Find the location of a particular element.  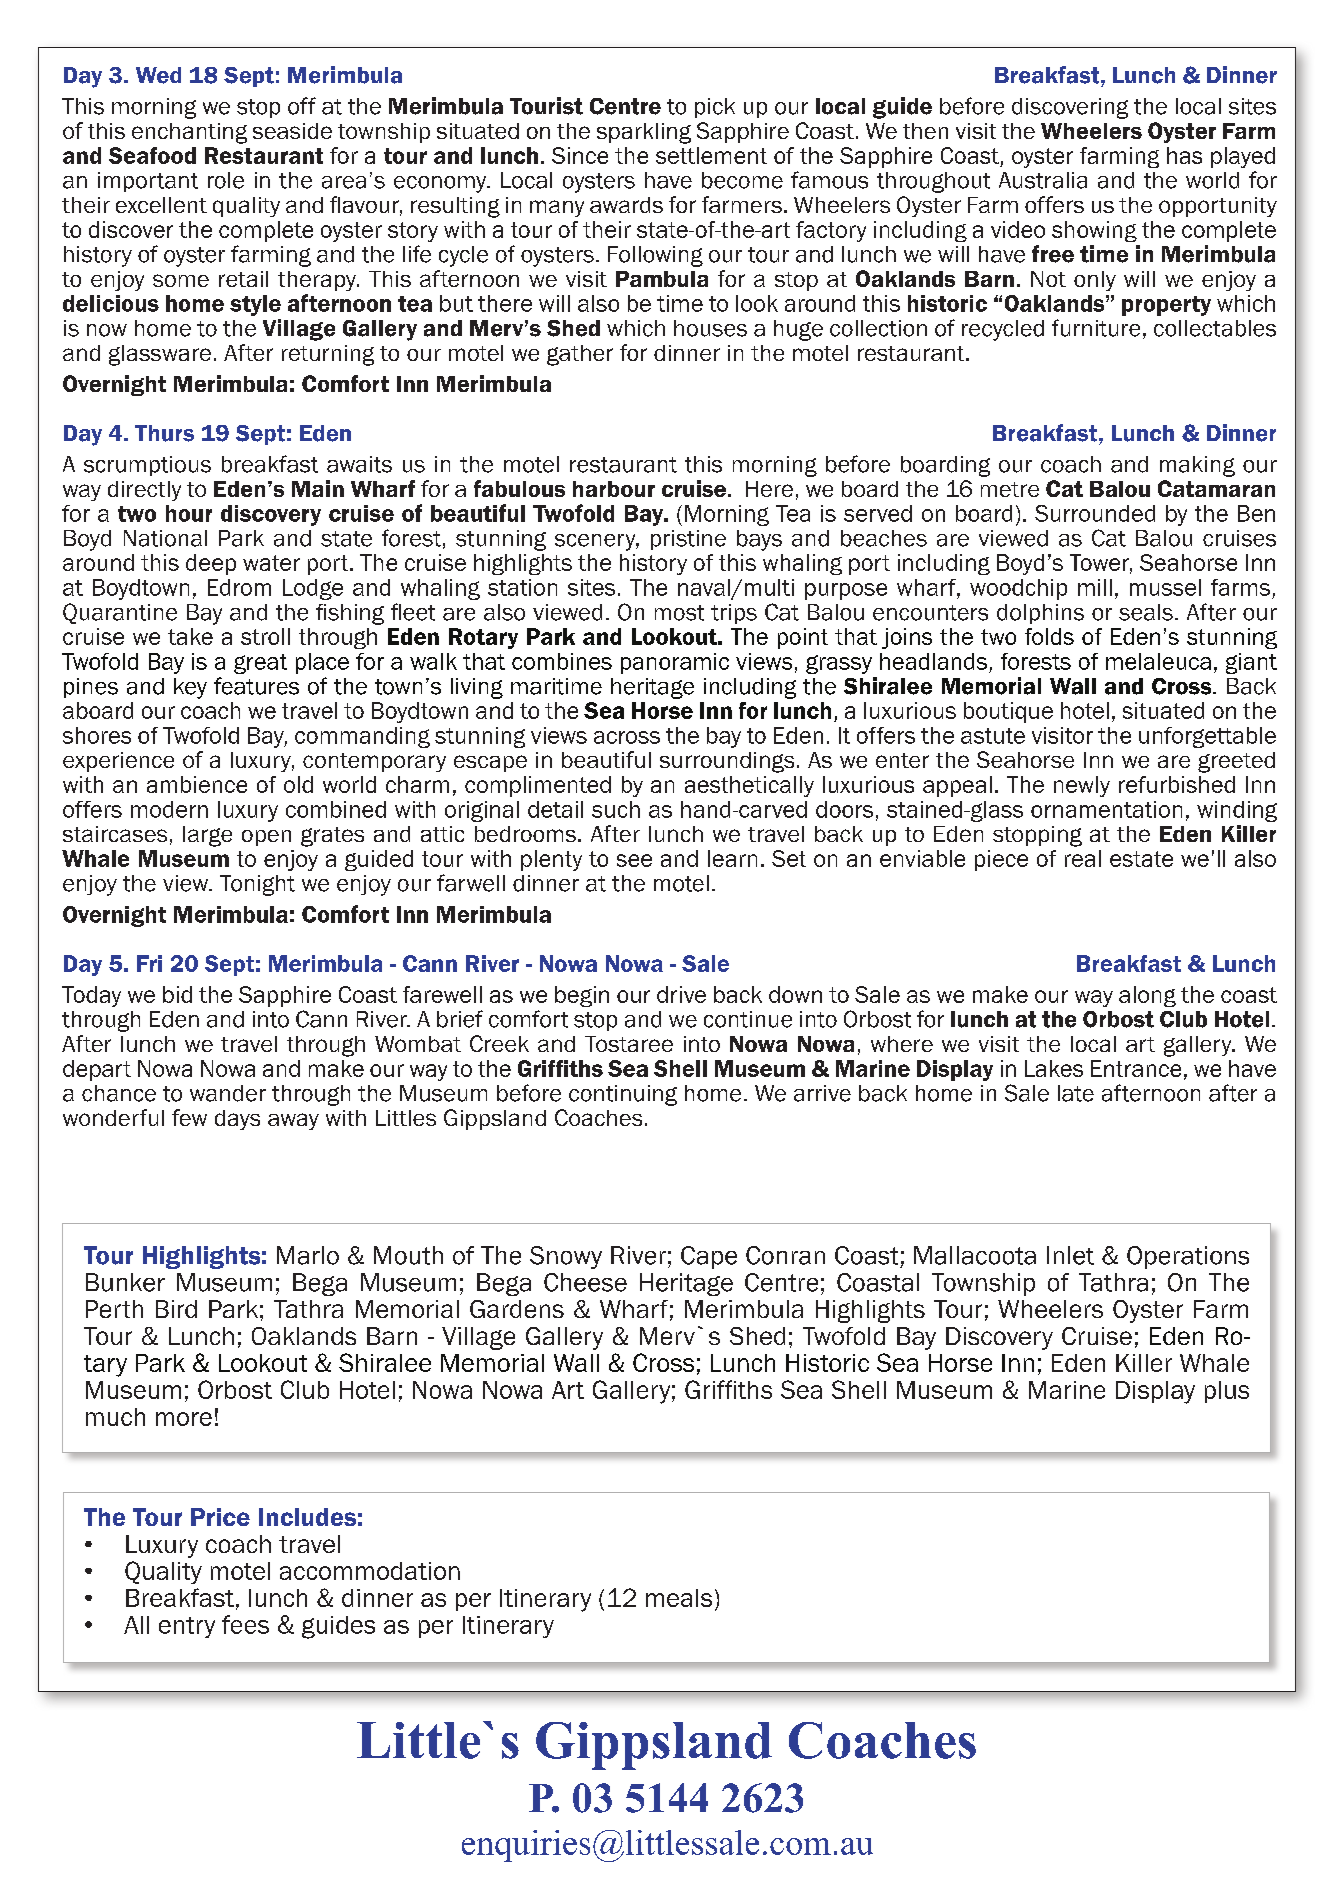

fees is located at coordinates (245, 1624).
